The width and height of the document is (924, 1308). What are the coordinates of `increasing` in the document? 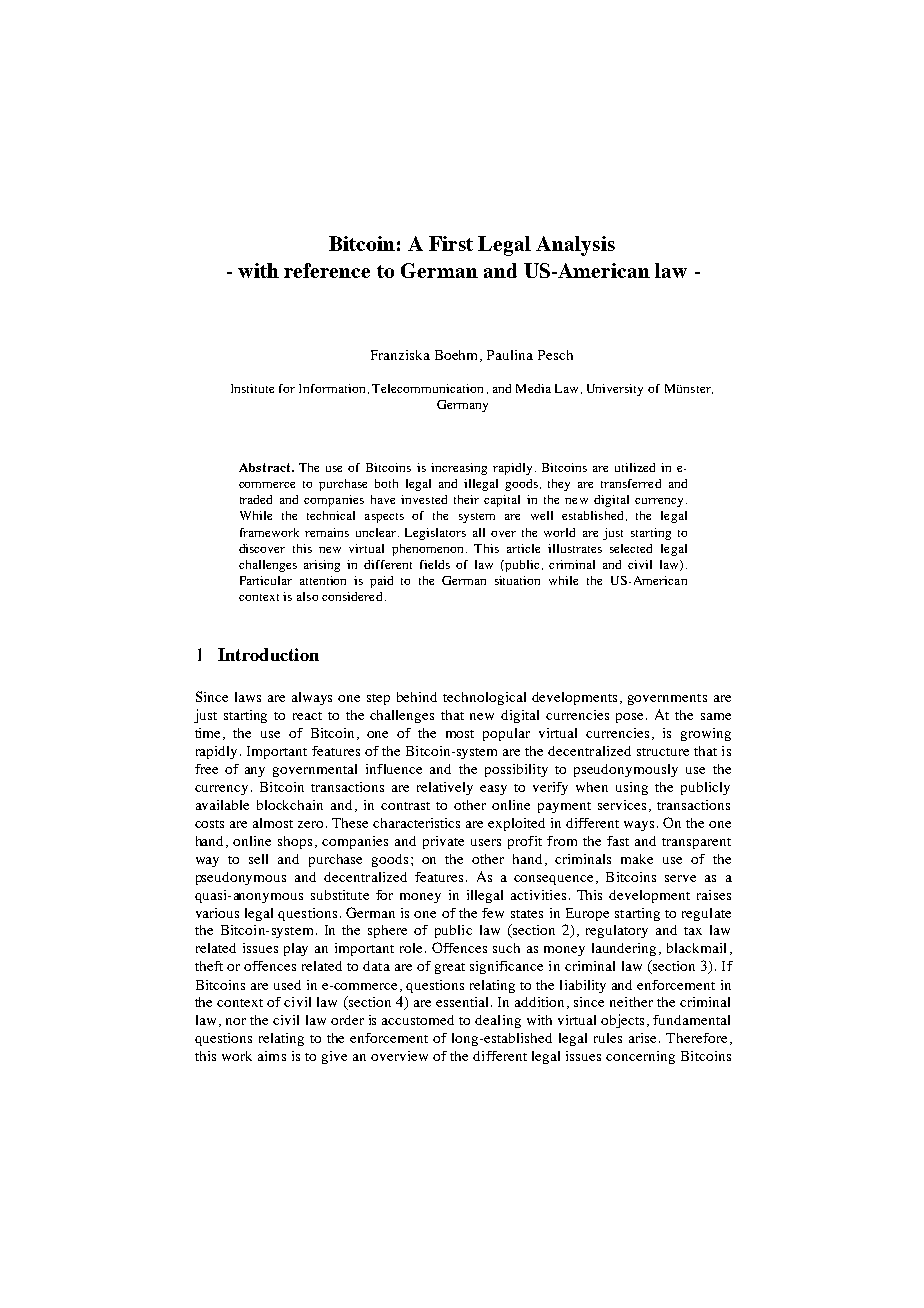 It's located at (459, 469).
